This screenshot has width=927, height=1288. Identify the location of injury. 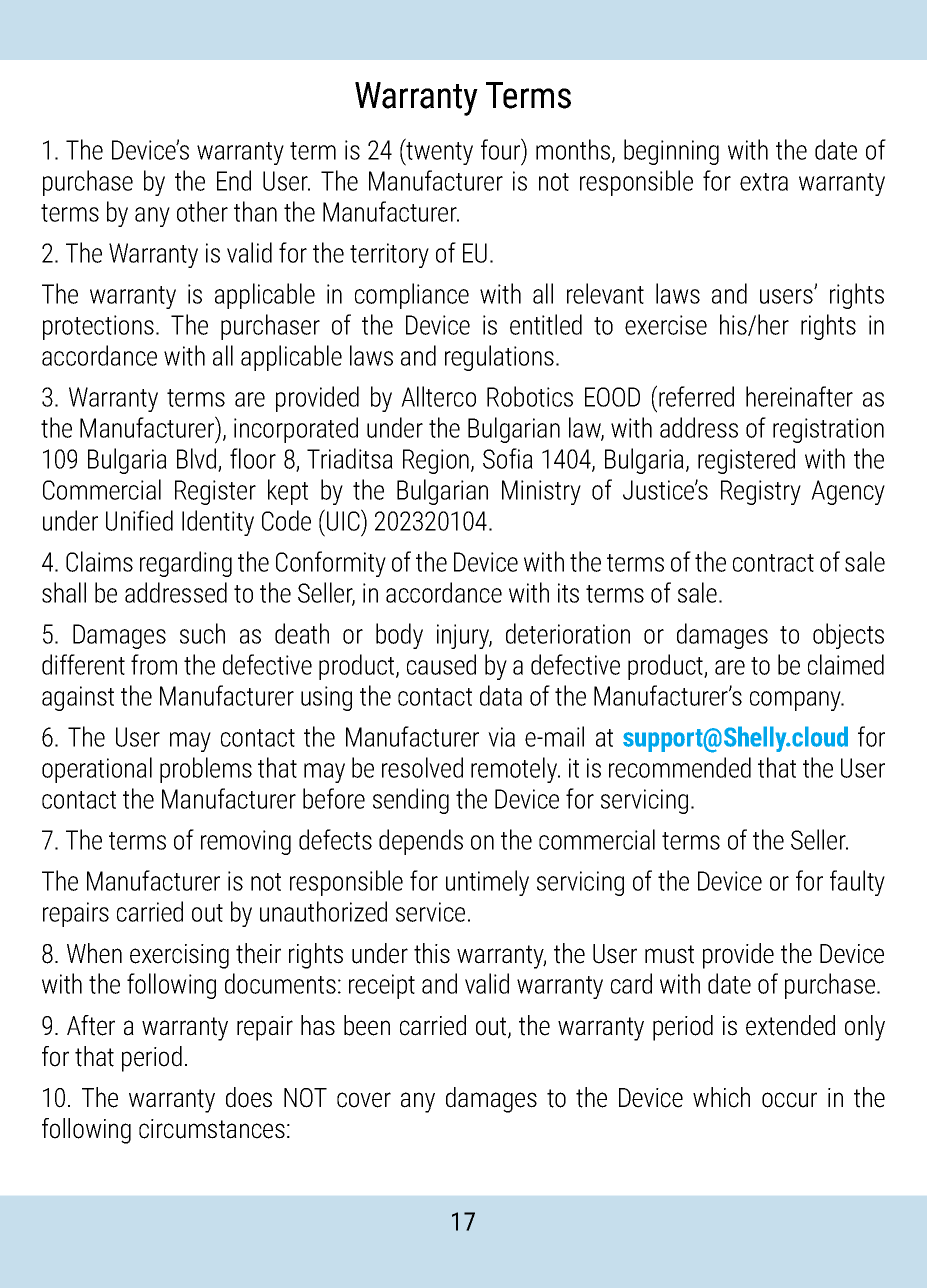
(464, 636).
